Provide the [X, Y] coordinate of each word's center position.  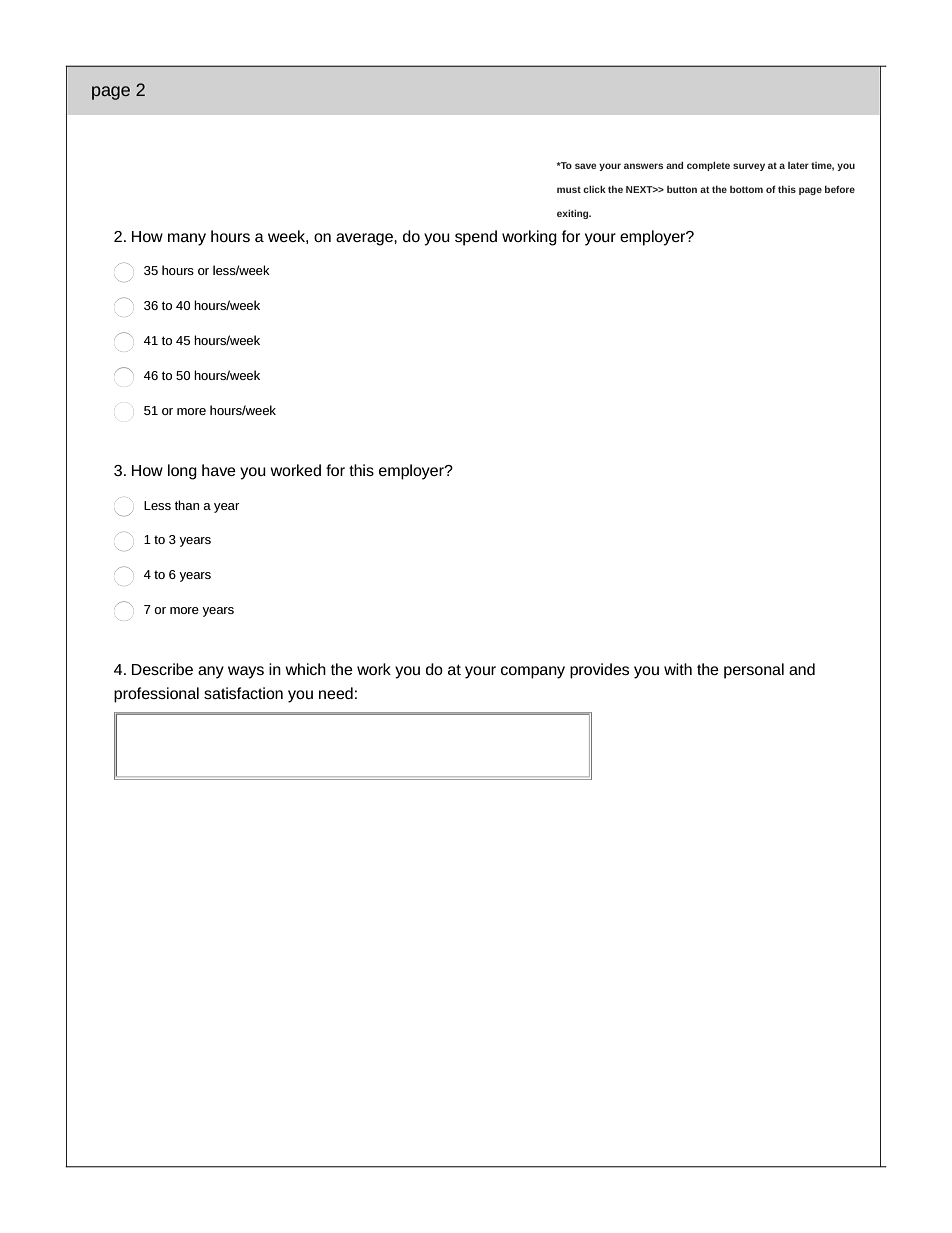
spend [476, 238]
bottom [746, 189]
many [187, 239]
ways [246, 672]
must [569, 189]
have [219, 470]
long [182, 472]
